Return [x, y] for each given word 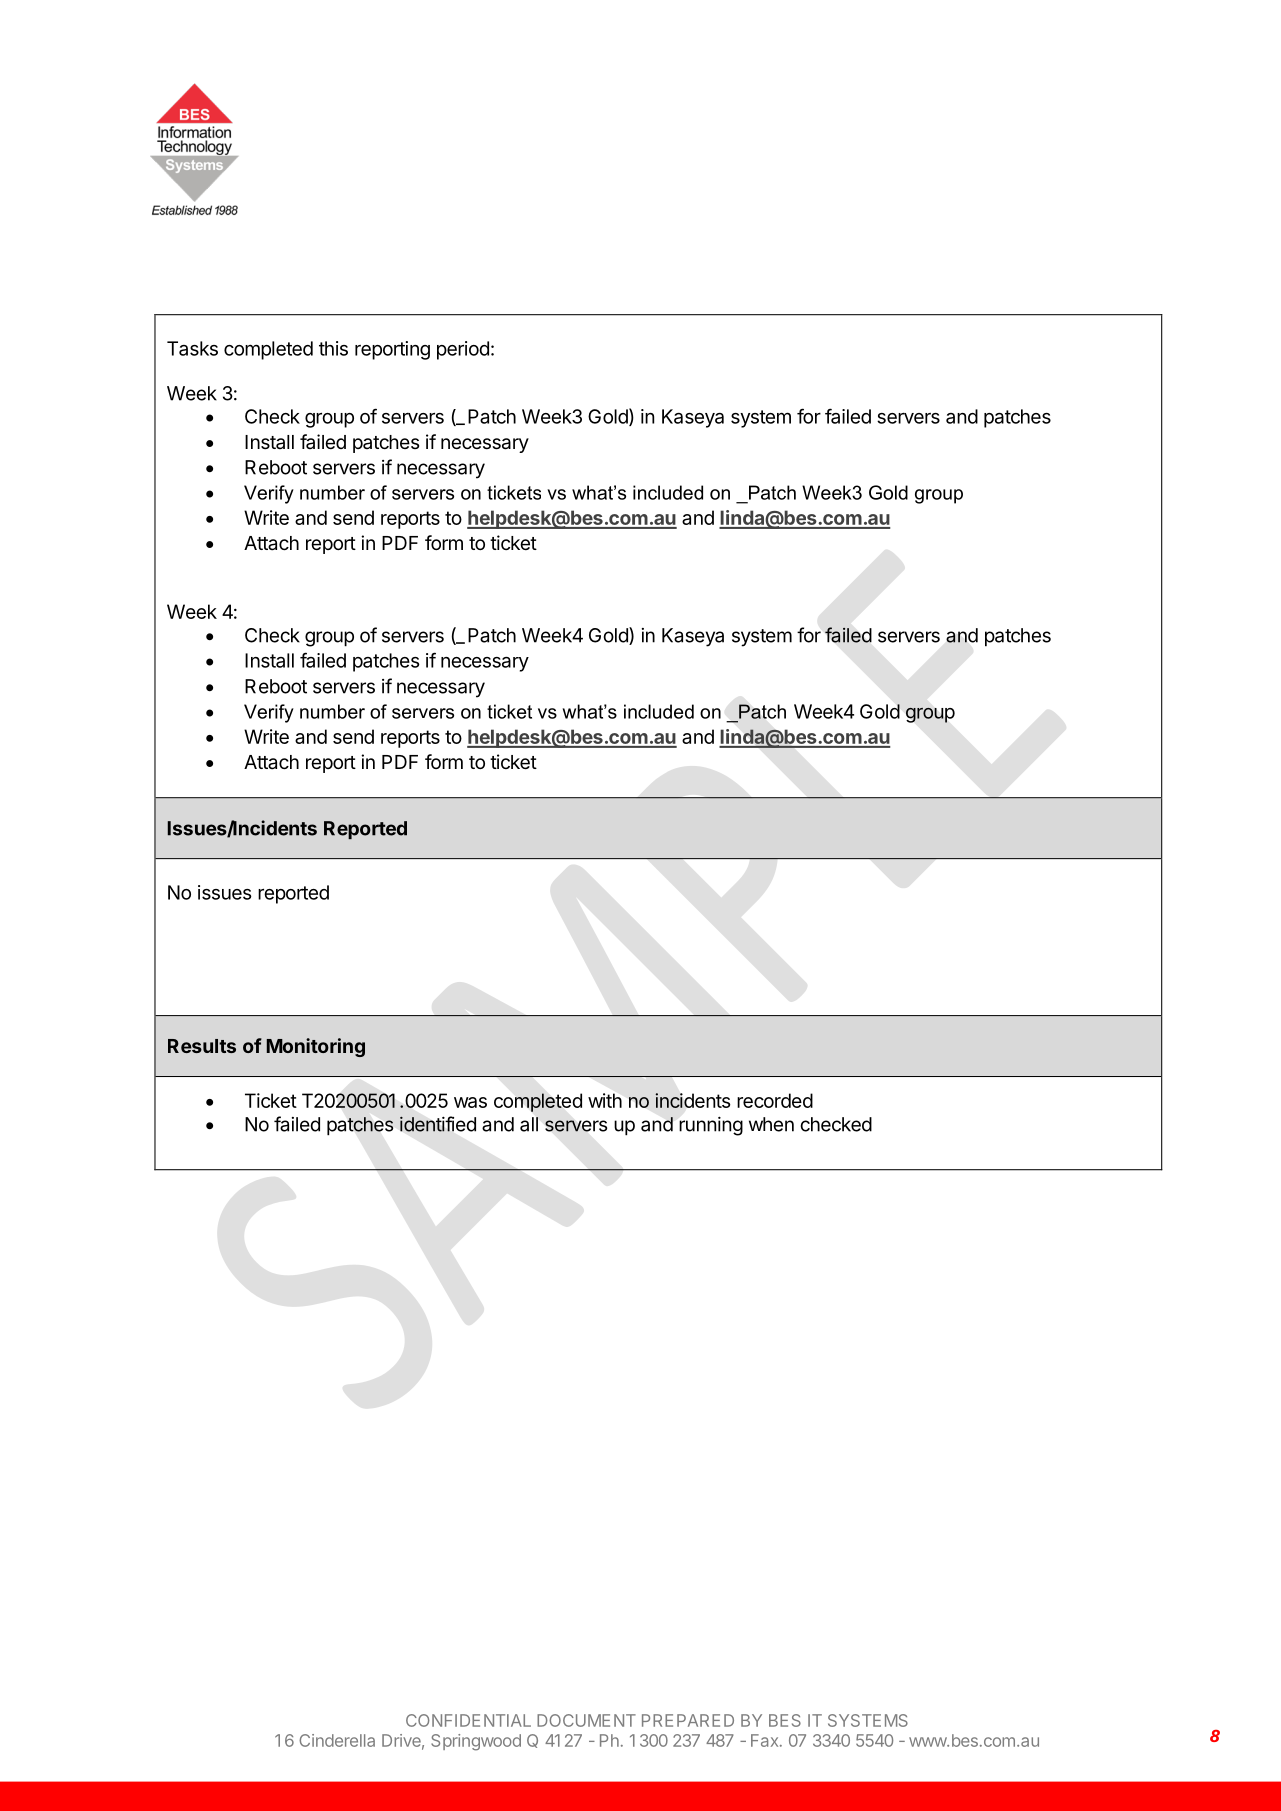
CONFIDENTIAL [468, 1720]
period [463, 350]
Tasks [192, 348]
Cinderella [337, 1740]
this [333, 348]
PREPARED [688, 1720]
